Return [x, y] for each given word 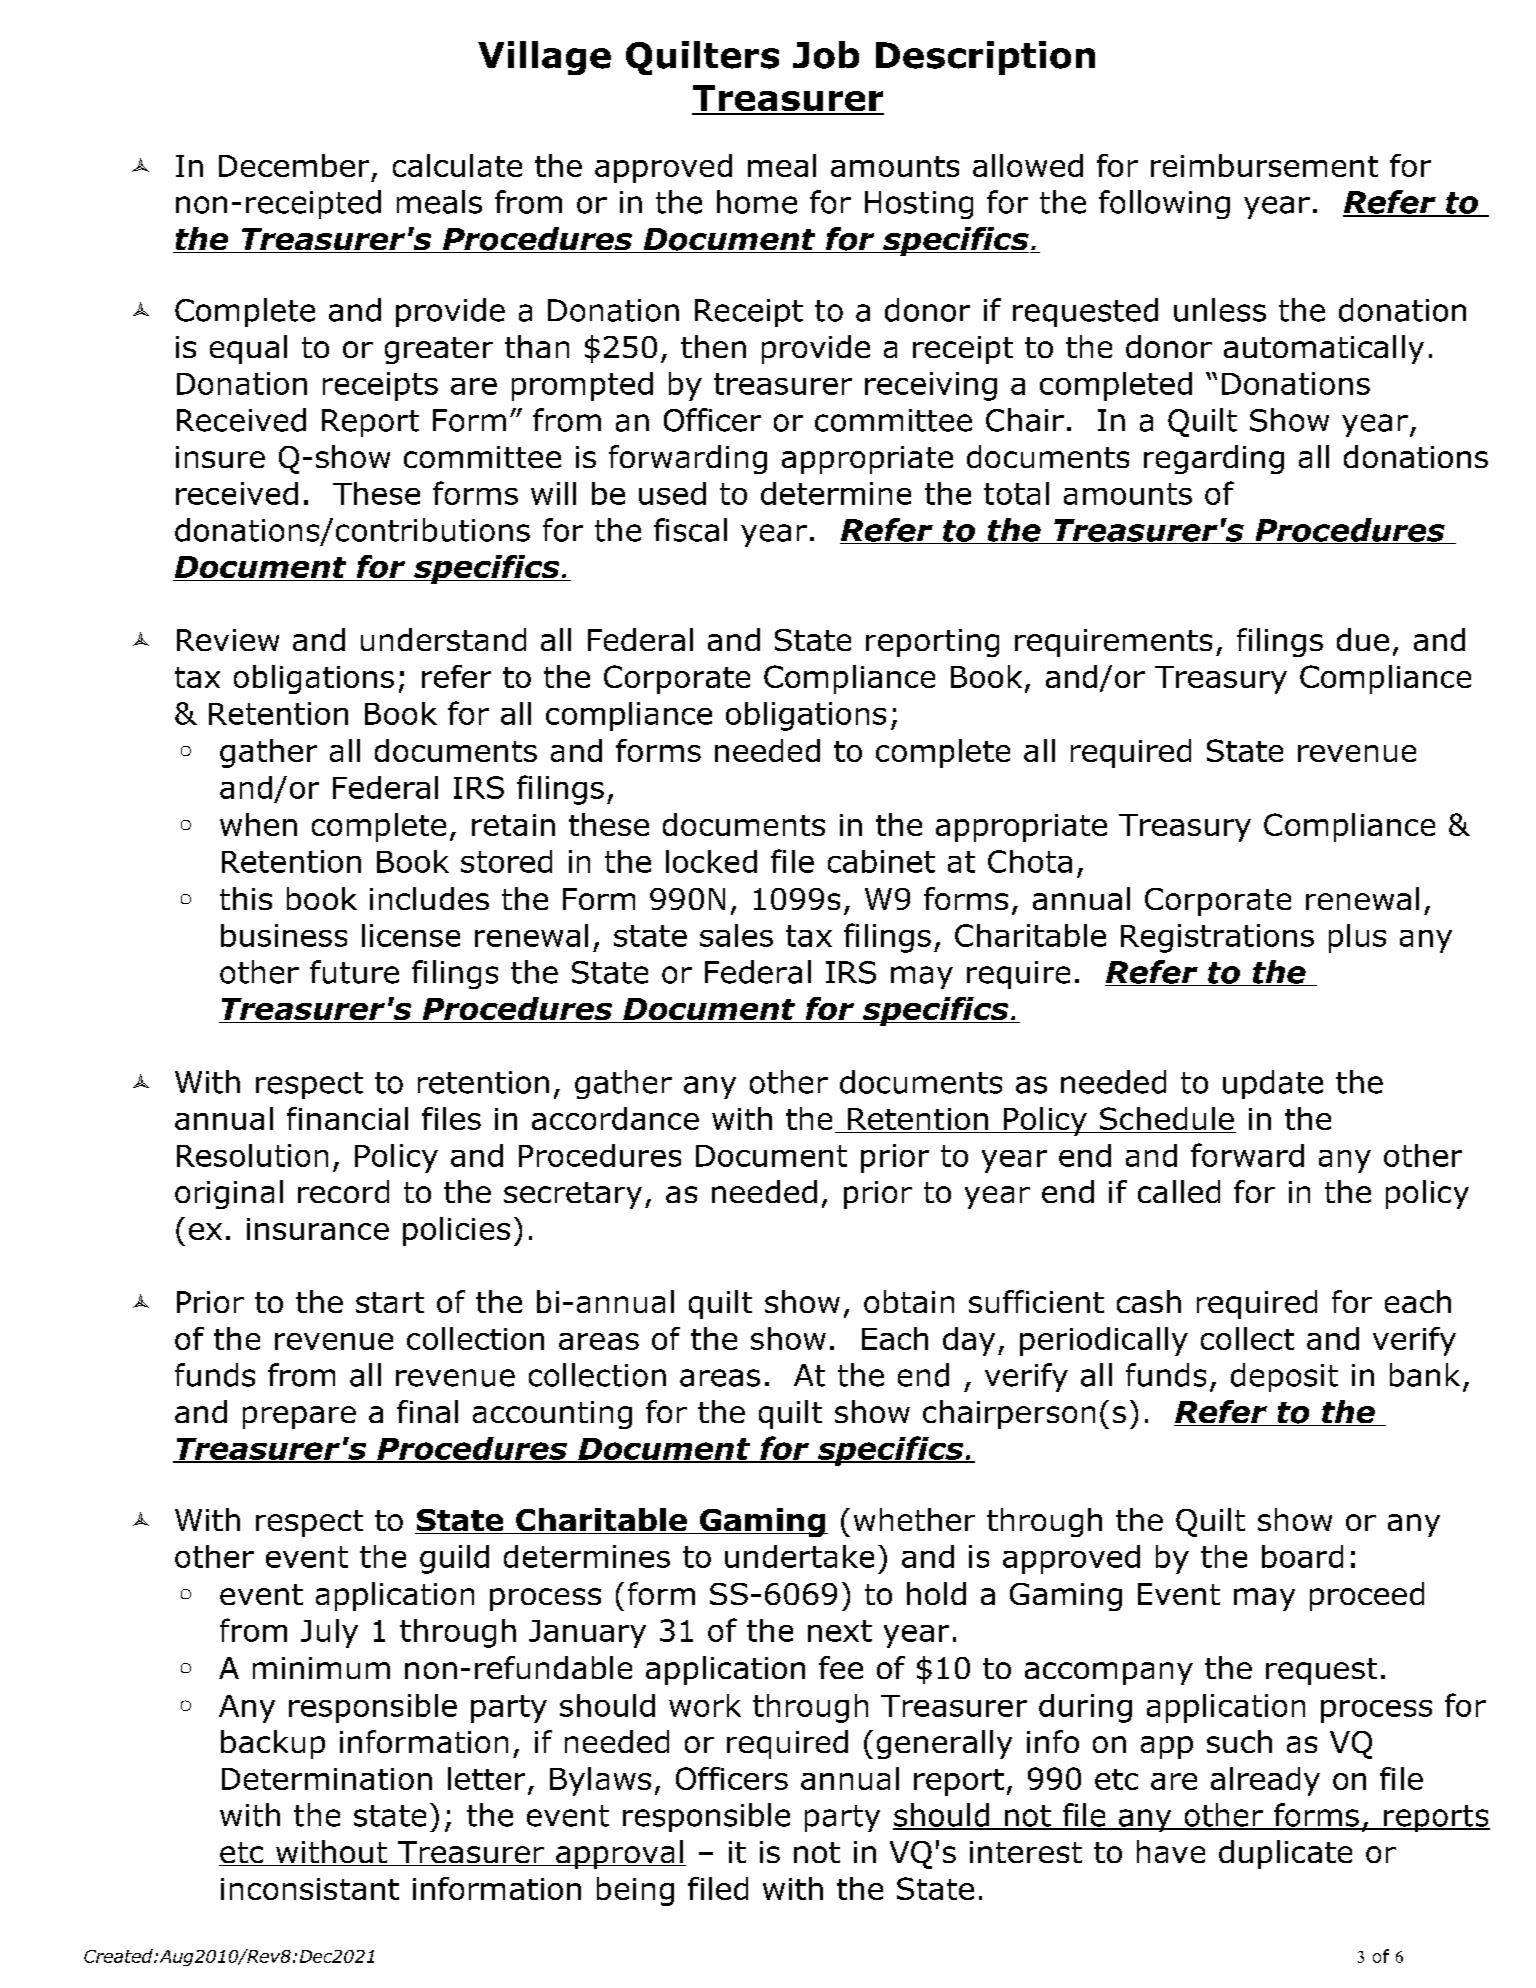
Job [826, 55]
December [294, 165]
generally [944, 1744]
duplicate [1285, 1854]
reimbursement [1264, 165]
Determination [327, 1779]
